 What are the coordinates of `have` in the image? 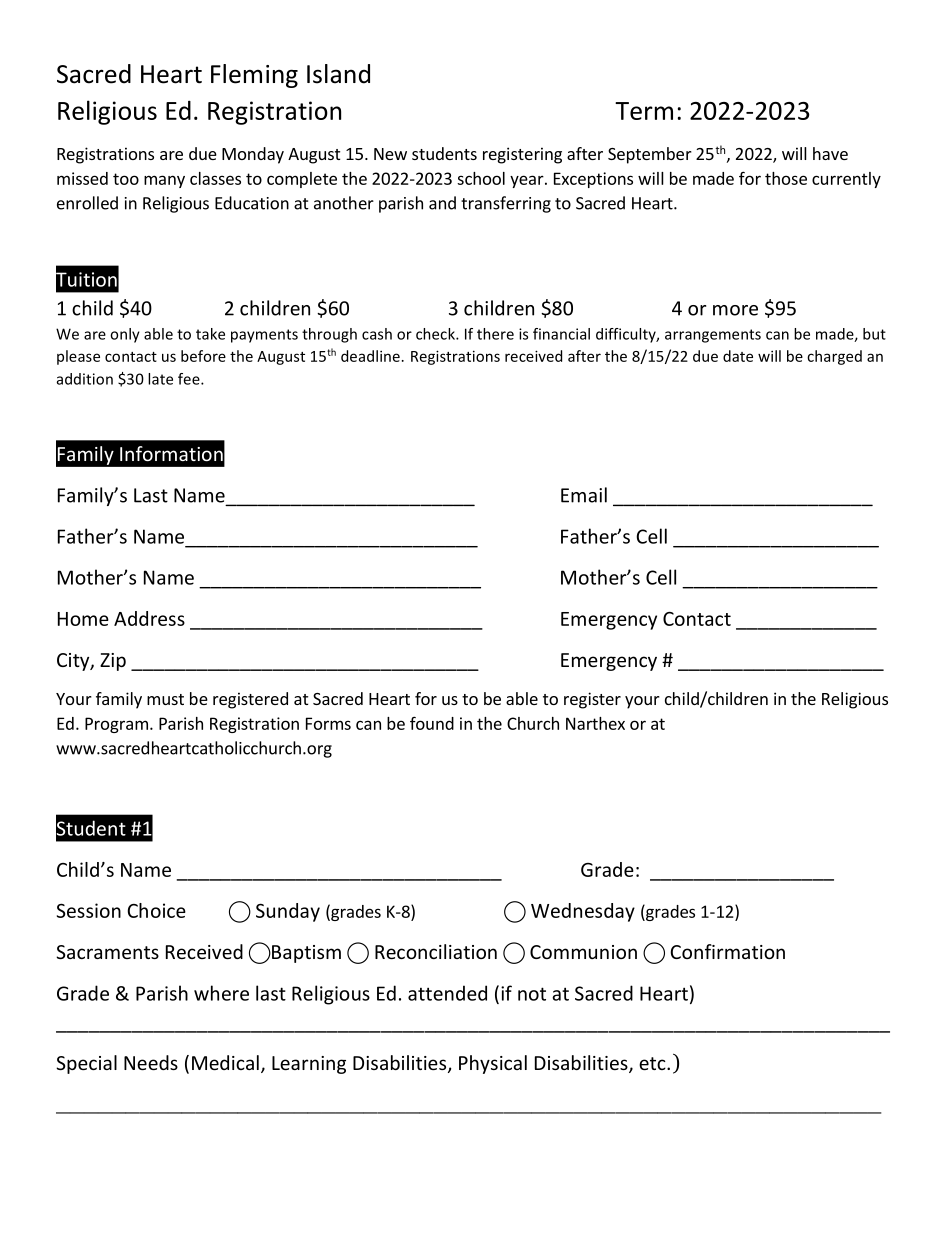 It's located at (830, 153).
